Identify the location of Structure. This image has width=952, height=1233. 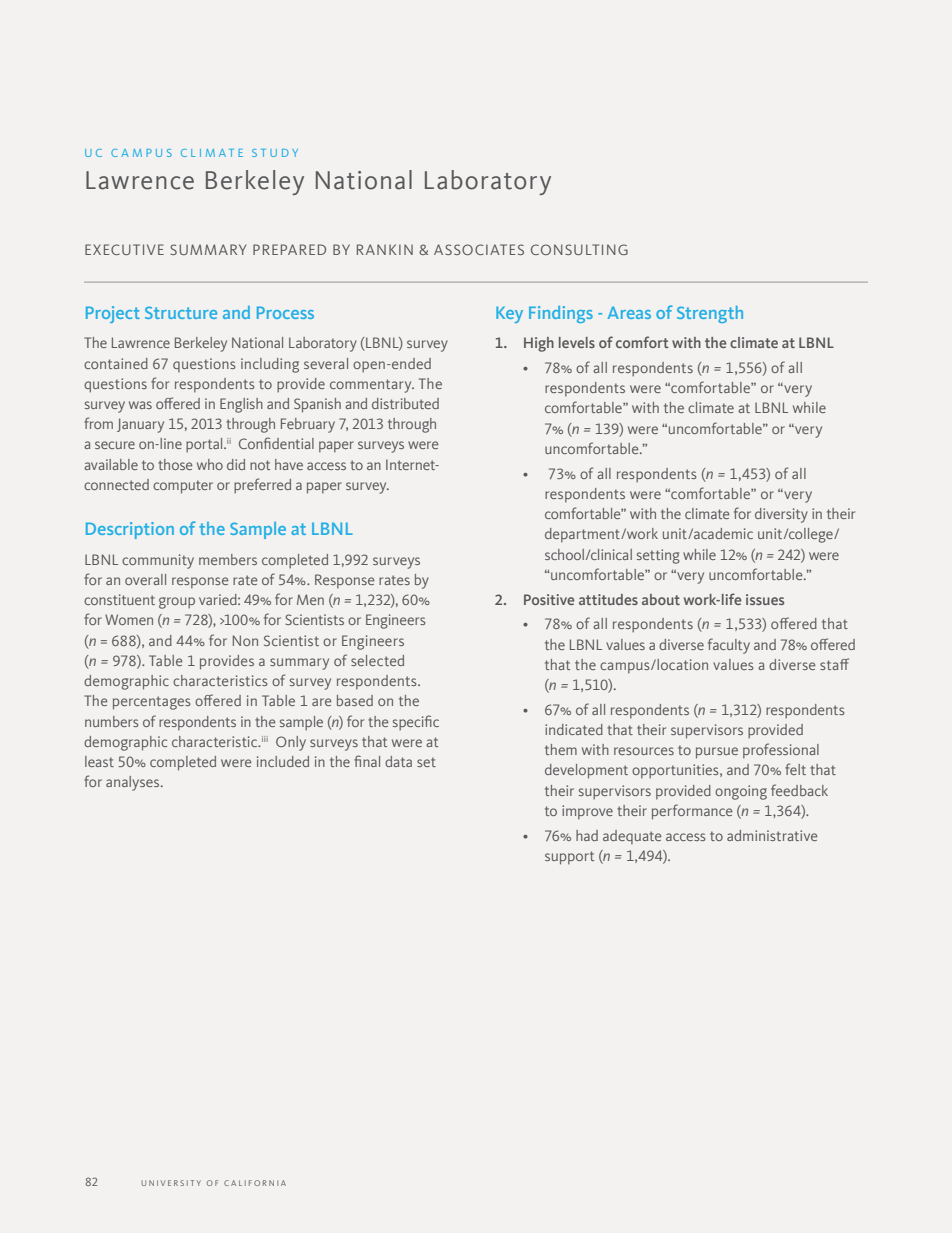
(181, 312).
